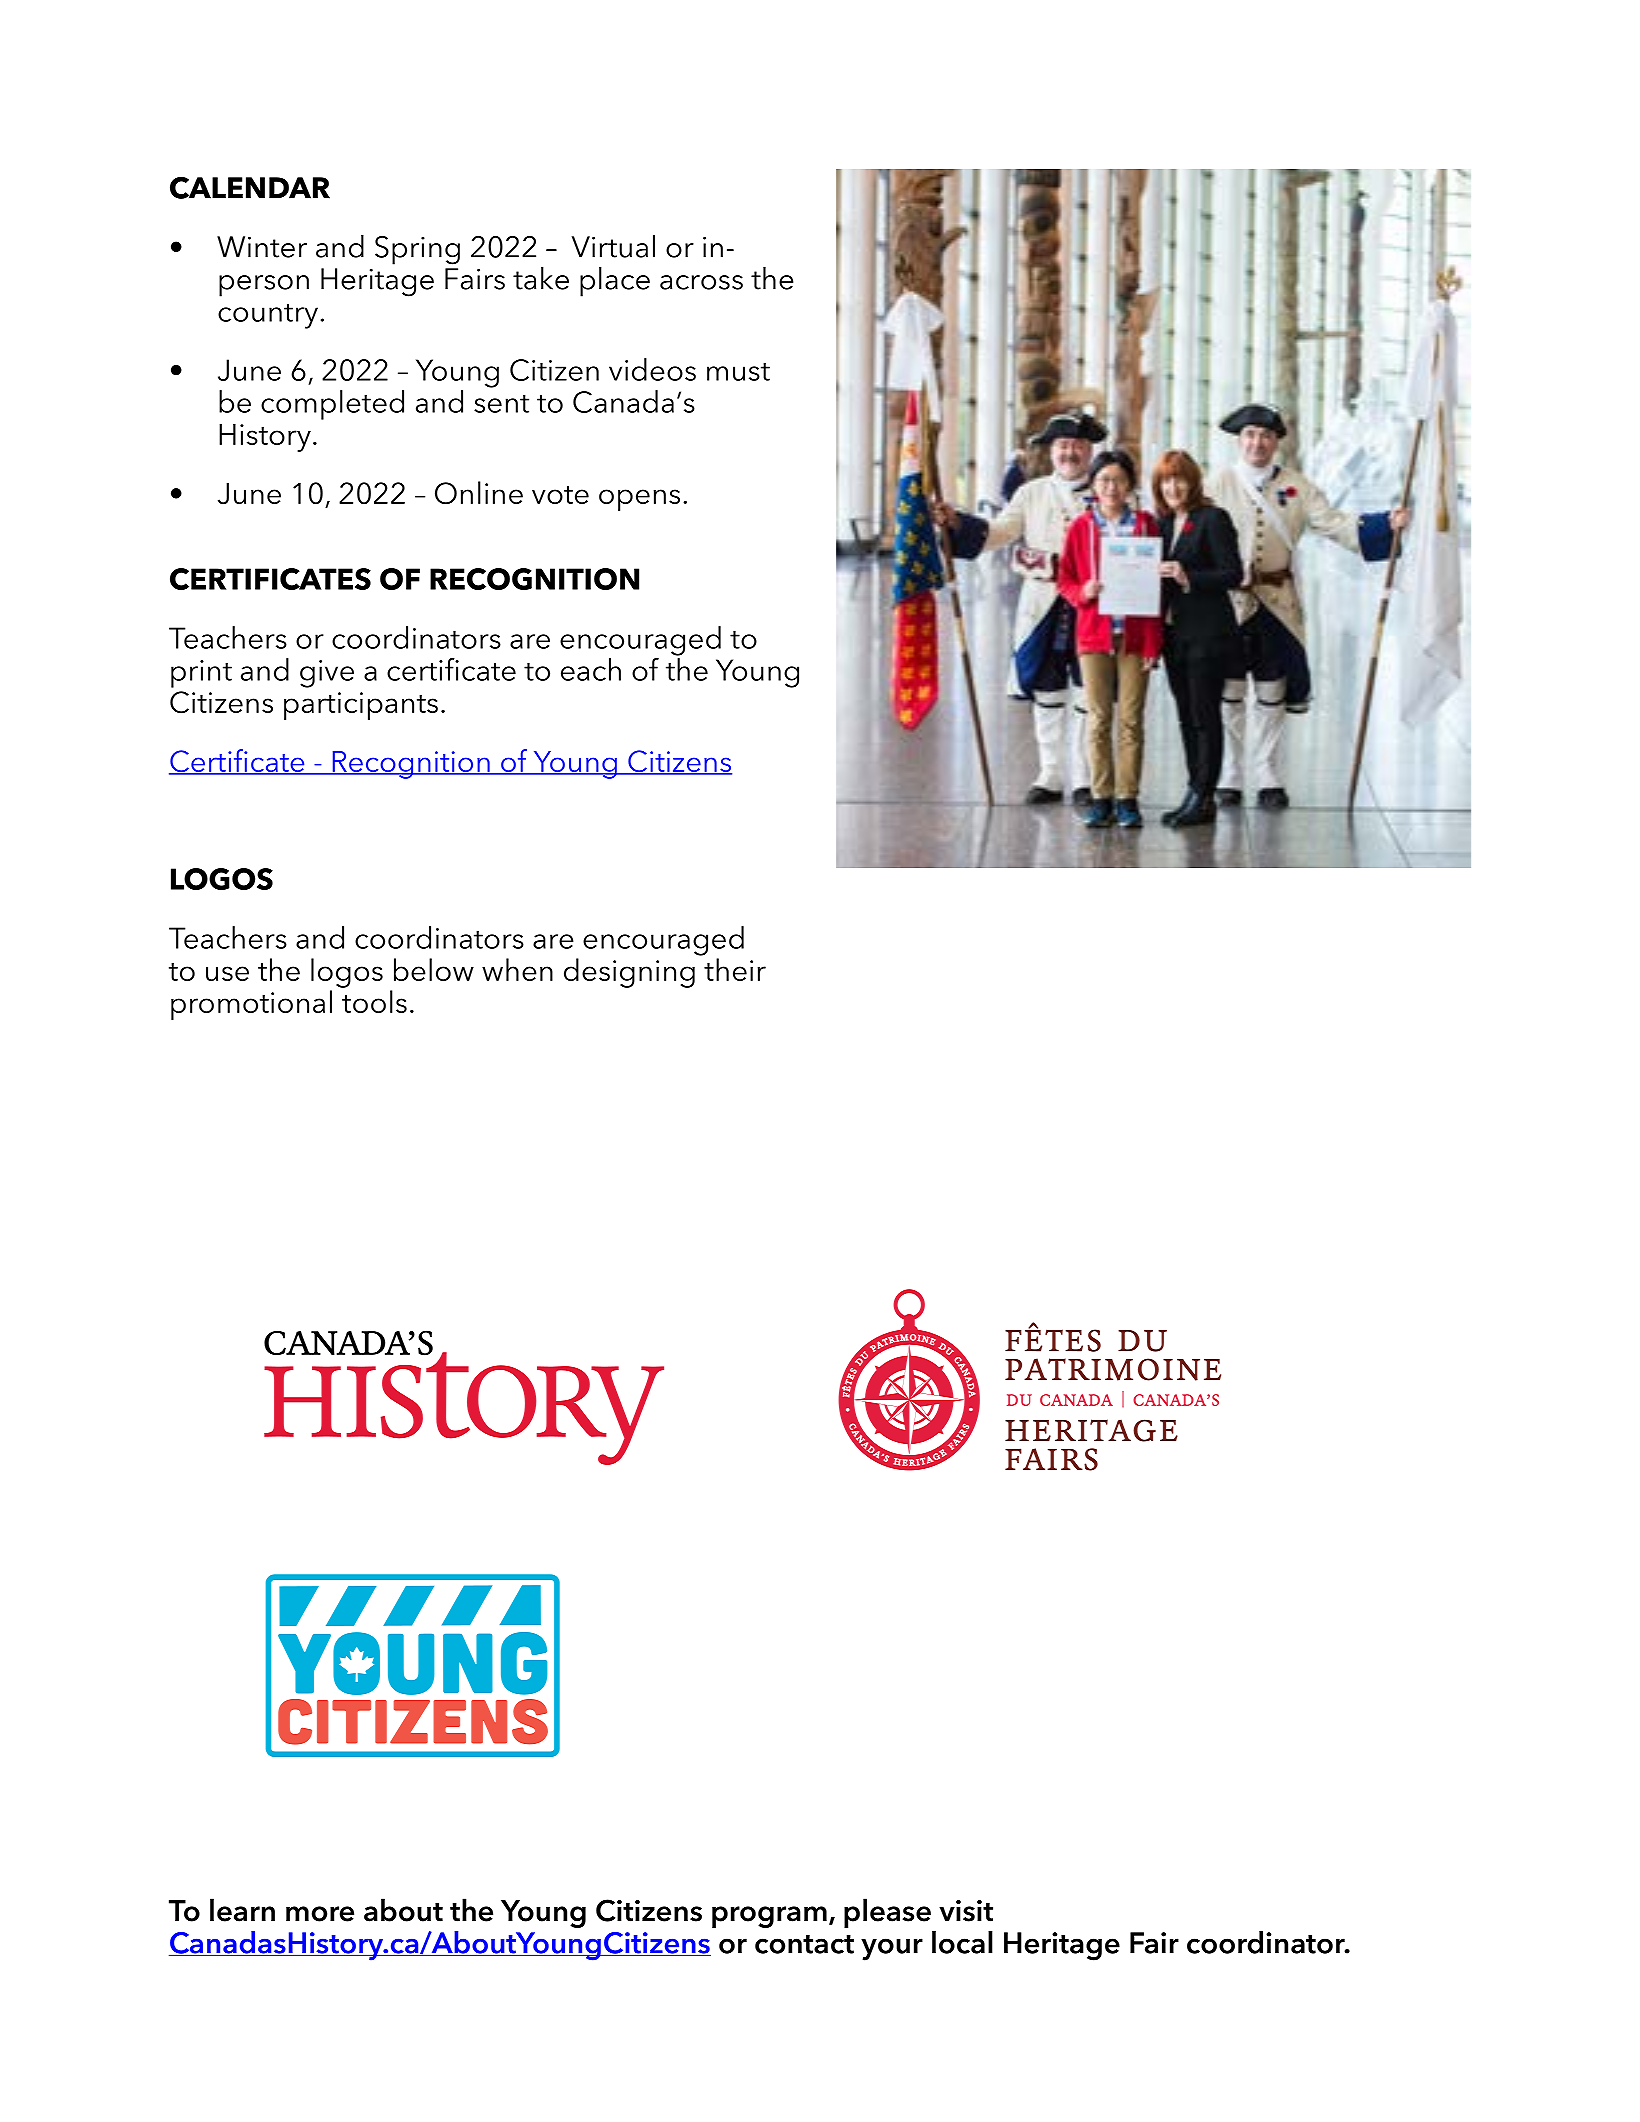  Describe the element at coordinates (629, 973) in the page. I see `designing` at that location.
